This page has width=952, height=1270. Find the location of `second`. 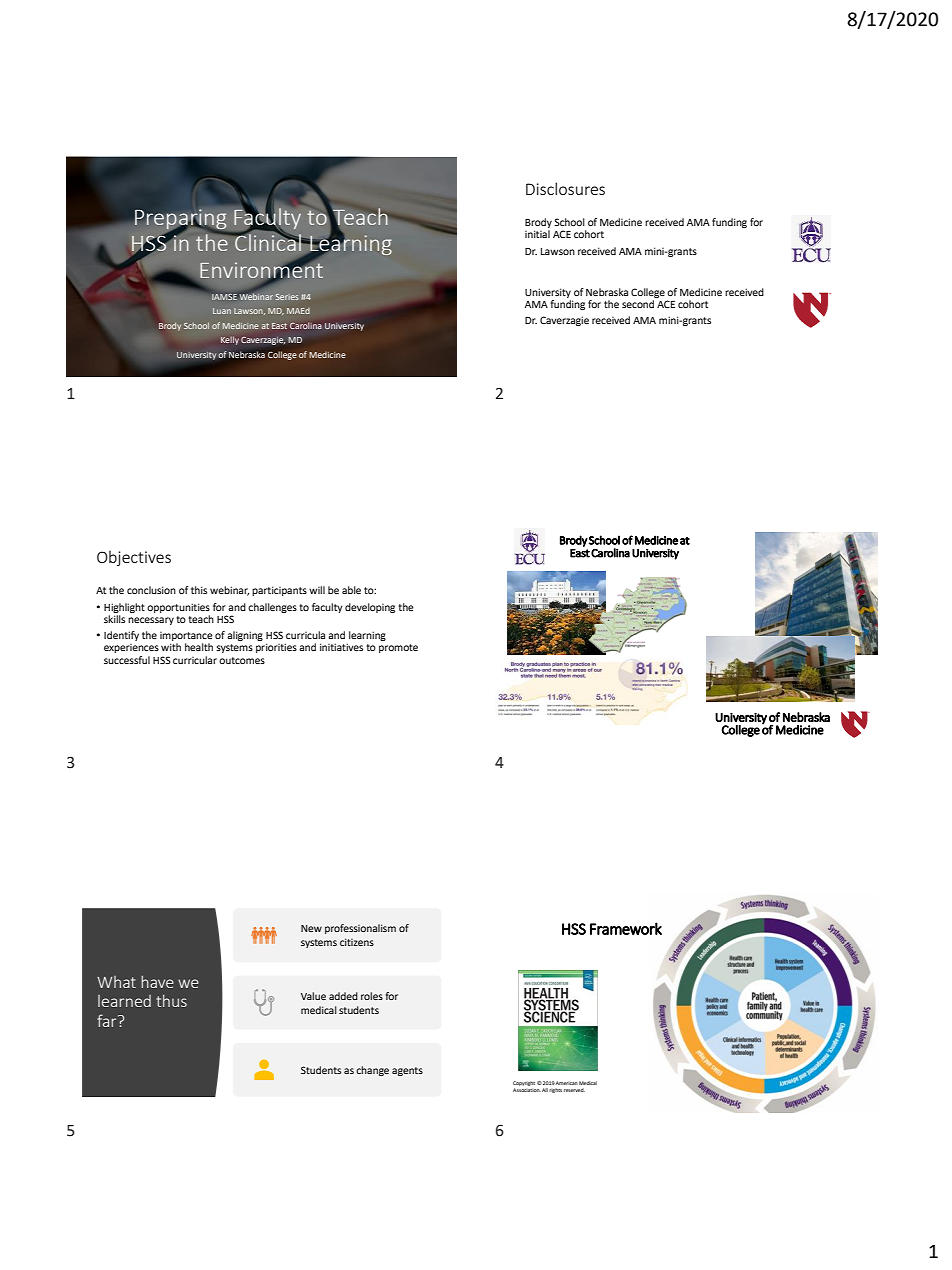

second is located at coordinates (638, 304).
